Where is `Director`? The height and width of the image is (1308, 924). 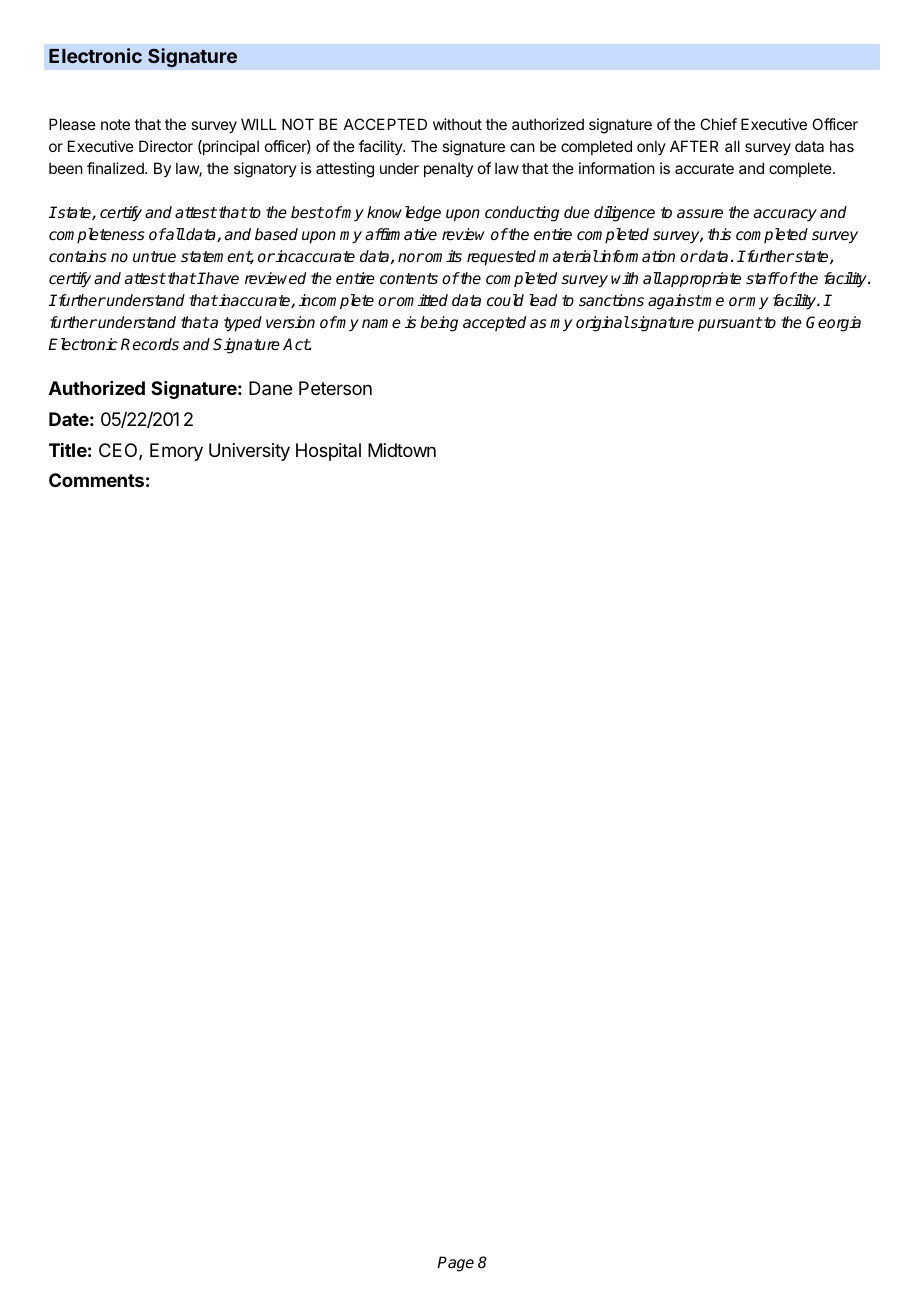
Director is located at coordinates (166, 146).
